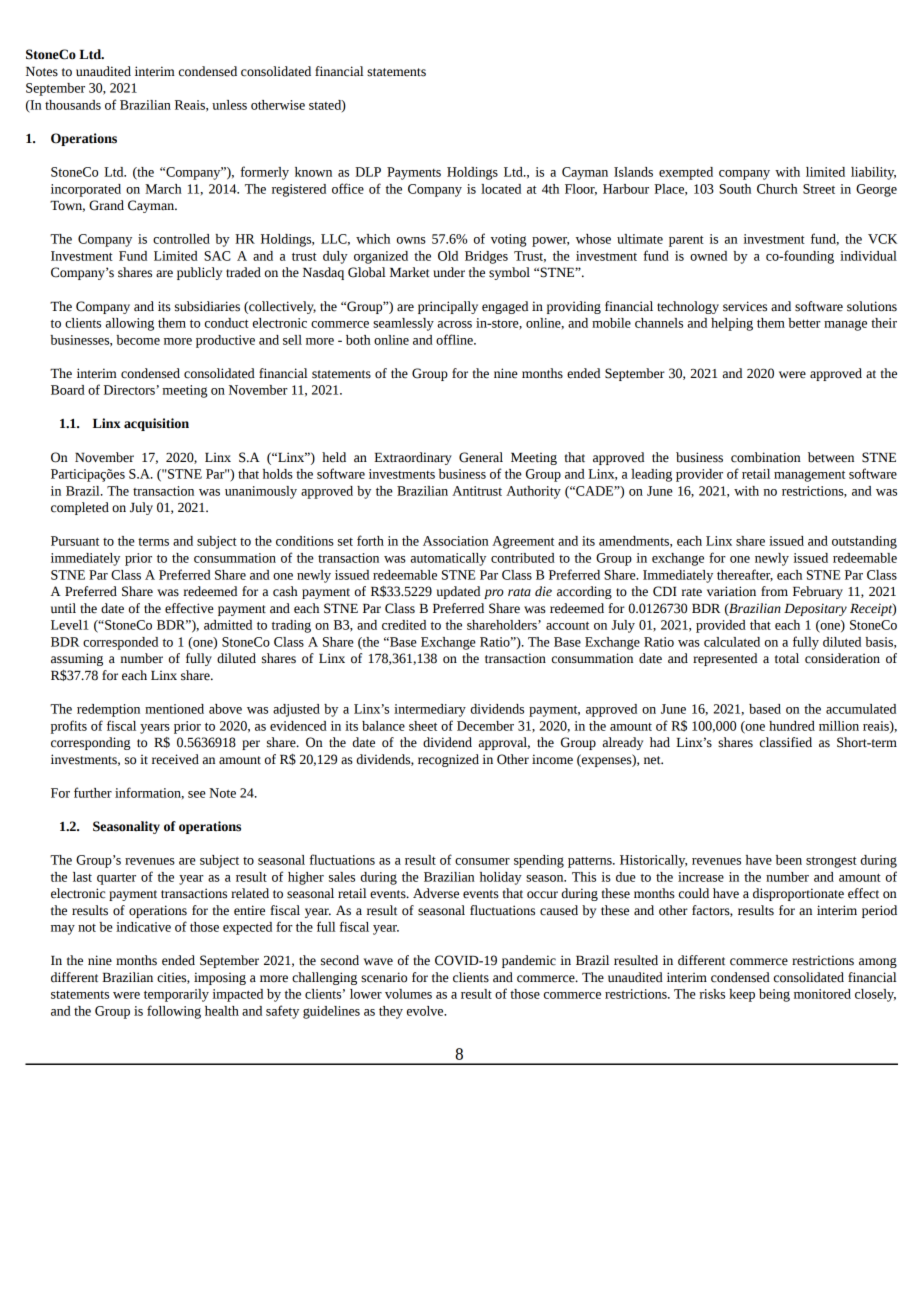 The image size is (924, 1308). Describe the element at coordinates (766, 457) in the document. I see `combination` at that location.
